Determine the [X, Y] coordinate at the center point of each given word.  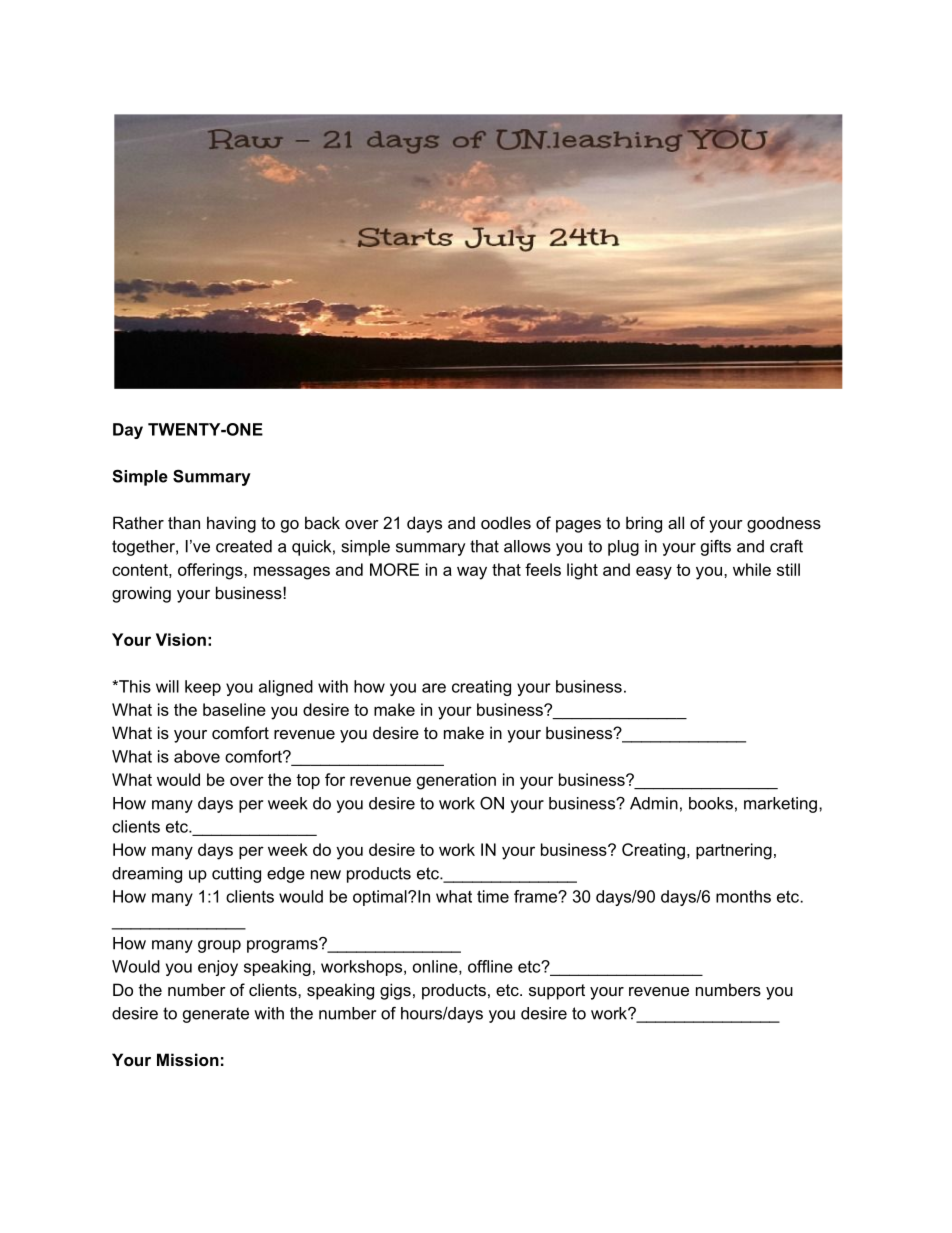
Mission [188, 1059]
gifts [716, 548]
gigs [395, 991]
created [244, 546]
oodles [506, 522]
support [557, 992]
